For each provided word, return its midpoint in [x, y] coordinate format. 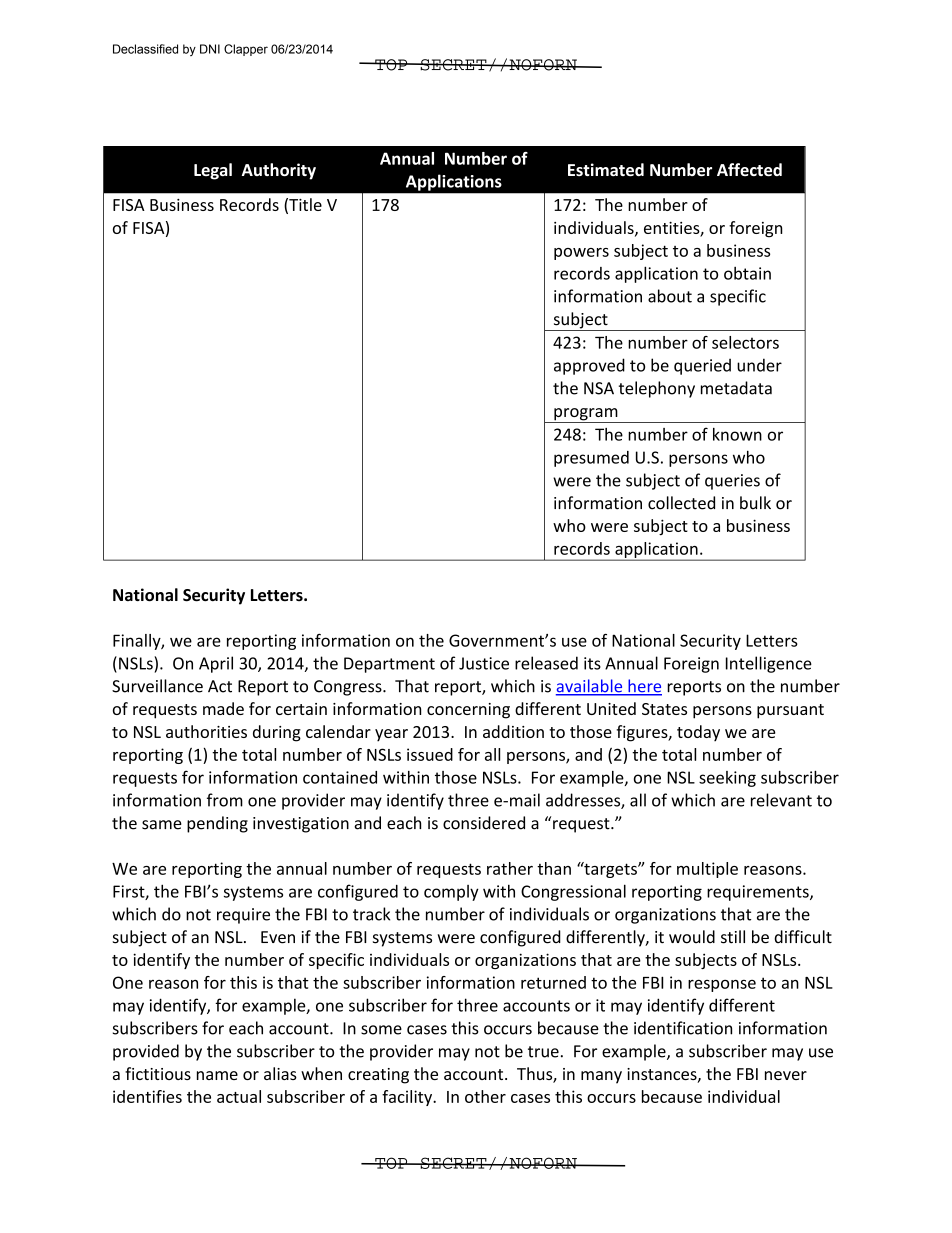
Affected [749, 169]
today [698, 733]
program [586, 415]
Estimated [606, 169]
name [217, 1075]
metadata [736, 388]
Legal [213, 171]
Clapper [246, 50]
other [485, 1096]
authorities [206, 731]
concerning [468, 711]
